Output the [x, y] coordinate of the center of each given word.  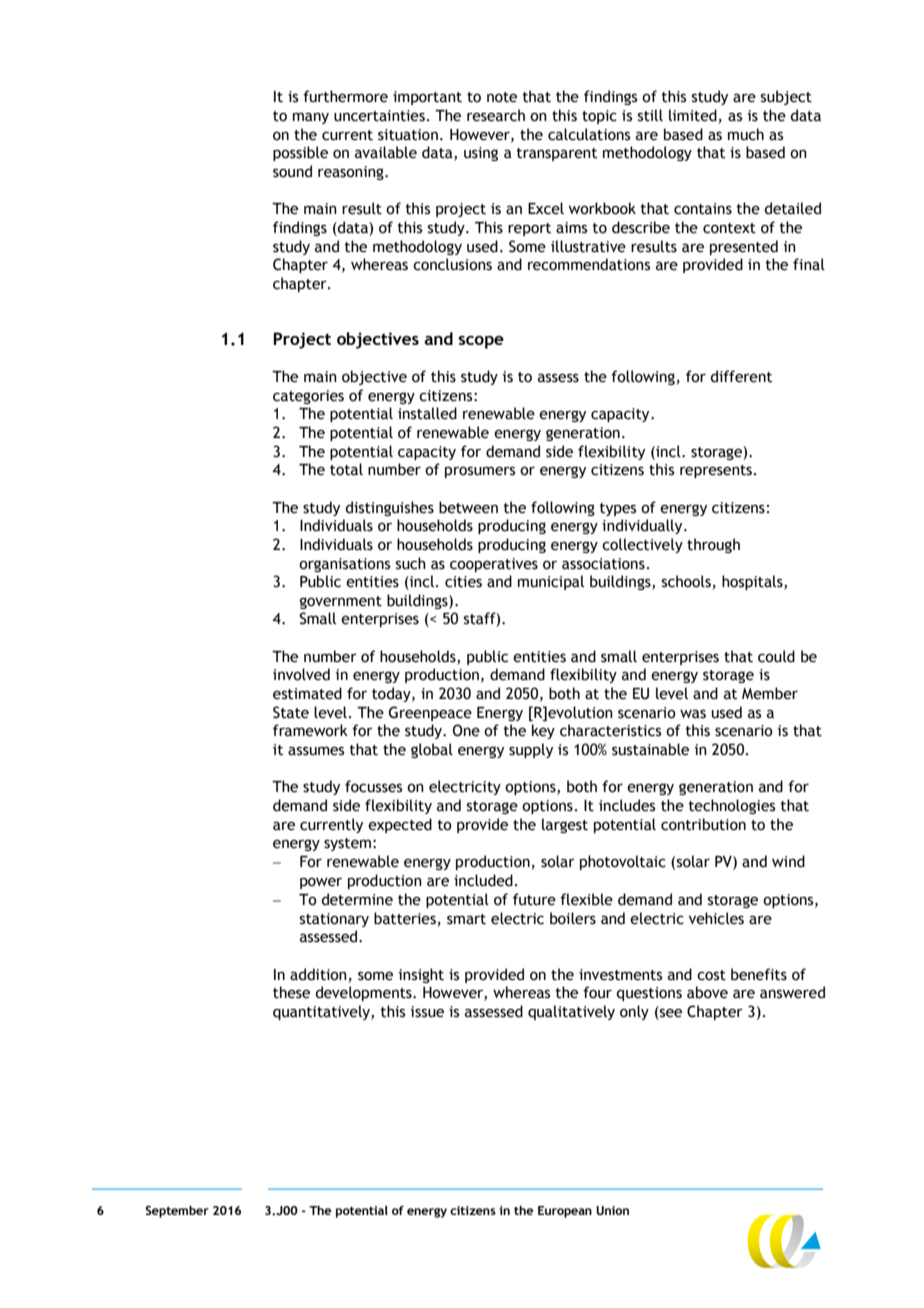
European [565, 1212]
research [496, 115]
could [776, 656]
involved [301, 674]
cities [463, 582]
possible [300, 153]
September [177, 1211]
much [746, 134]
